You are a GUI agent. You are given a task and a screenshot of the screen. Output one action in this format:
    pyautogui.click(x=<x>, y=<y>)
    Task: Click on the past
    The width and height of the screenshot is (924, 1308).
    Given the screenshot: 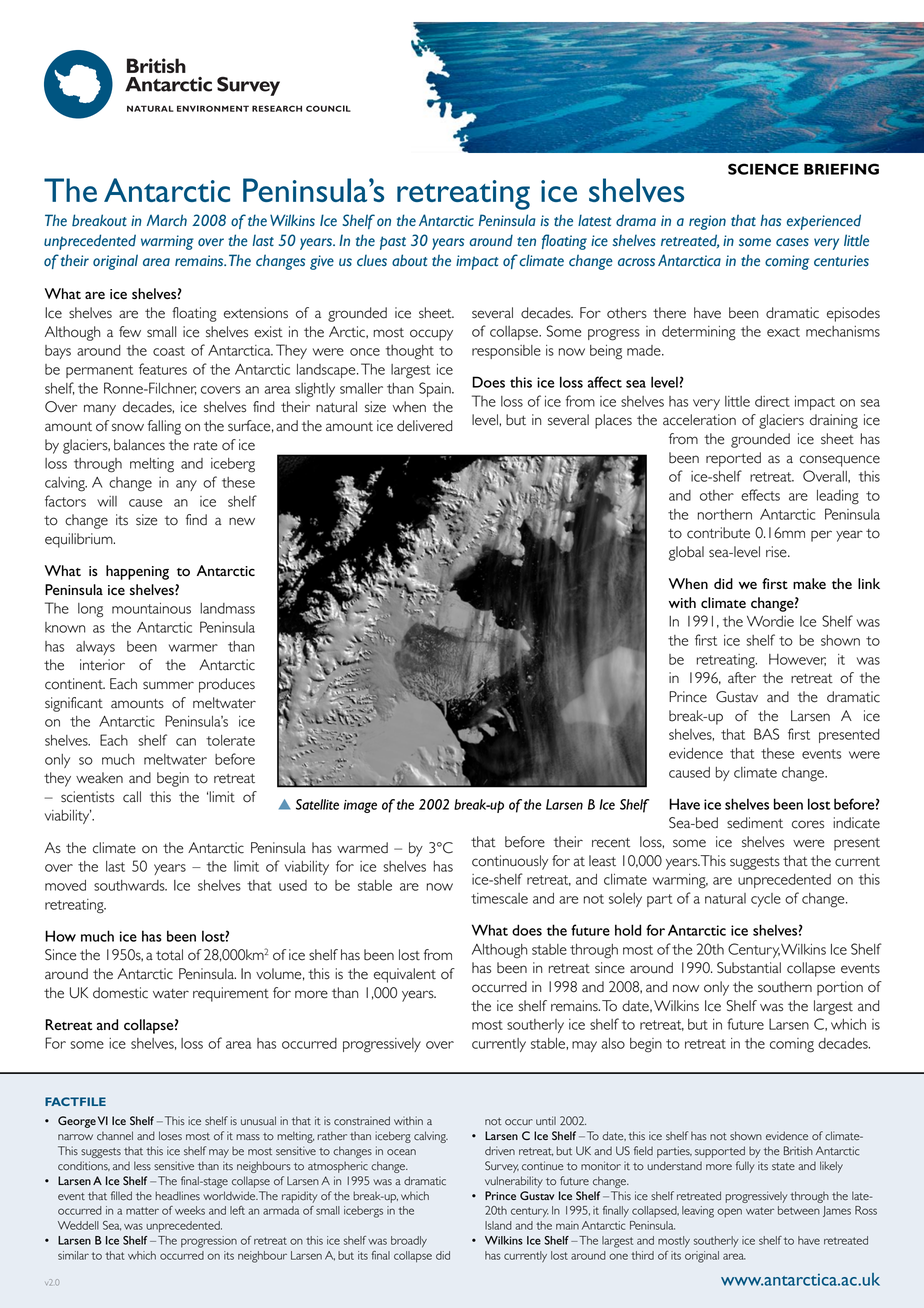 What is the action you would take?
    pyautogui.click(x=393, y=243)
